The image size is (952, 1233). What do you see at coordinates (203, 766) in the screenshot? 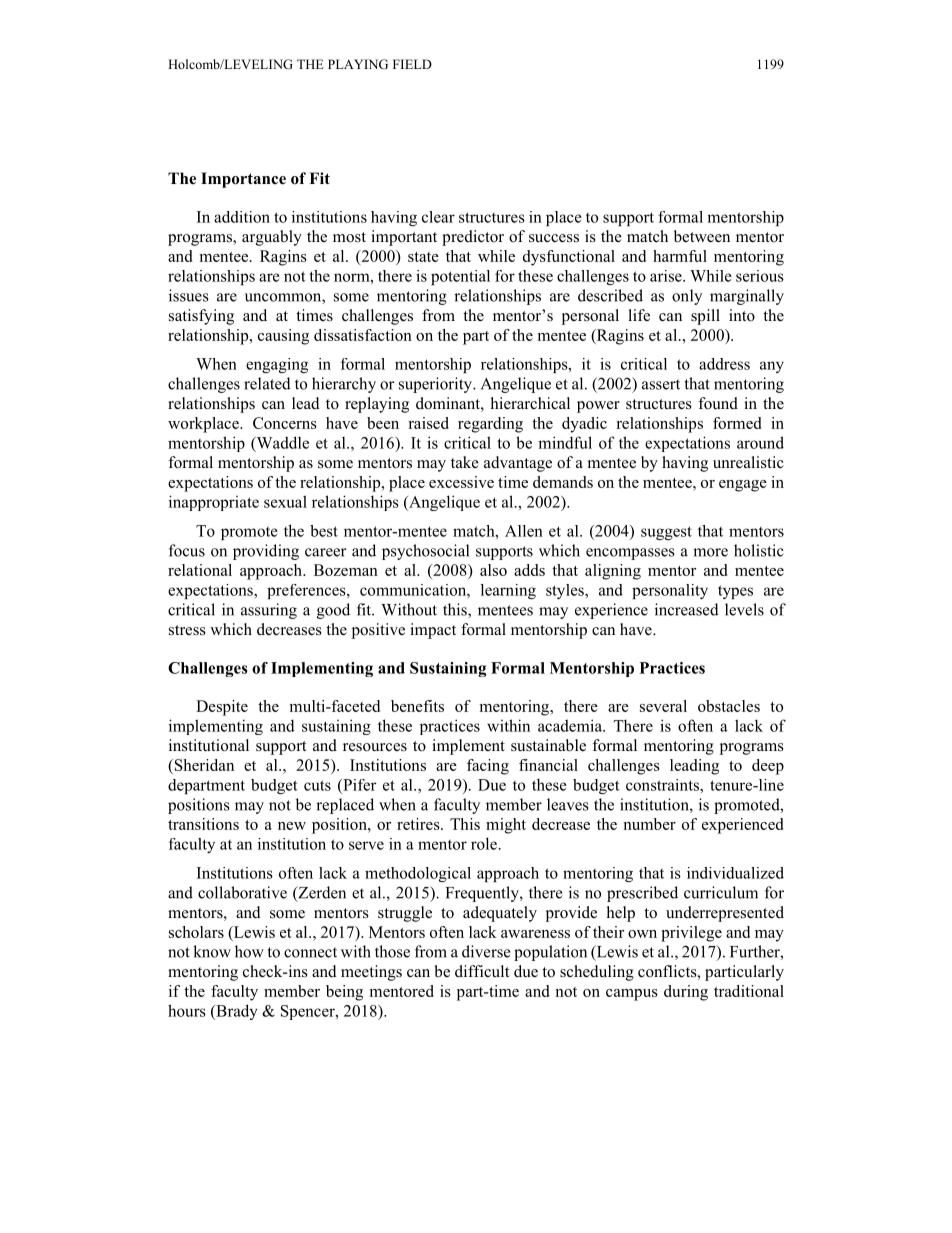
I see `Sheridan` at bounding box center [203, 766].
